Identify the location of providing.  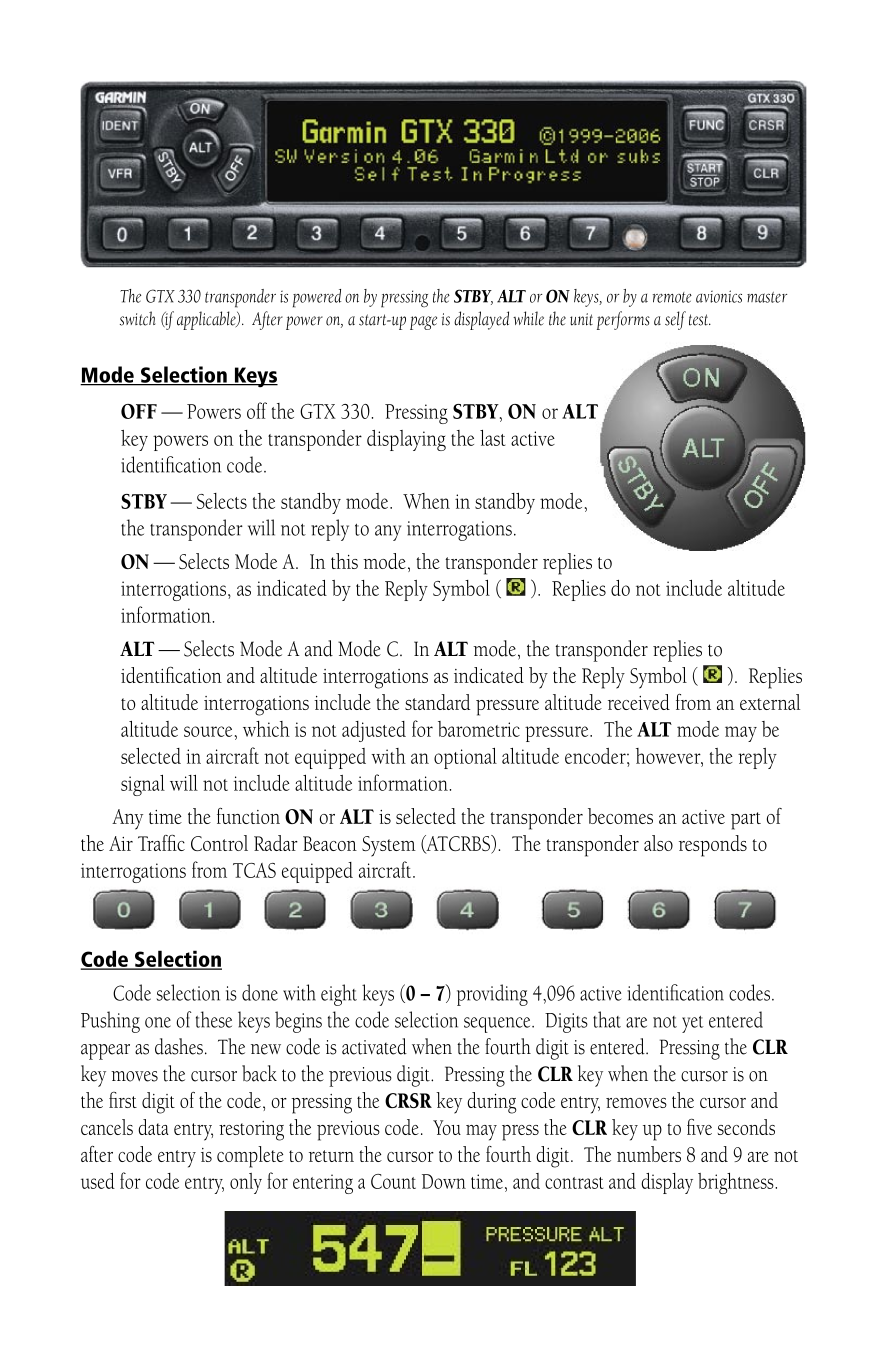
(492, 995).
